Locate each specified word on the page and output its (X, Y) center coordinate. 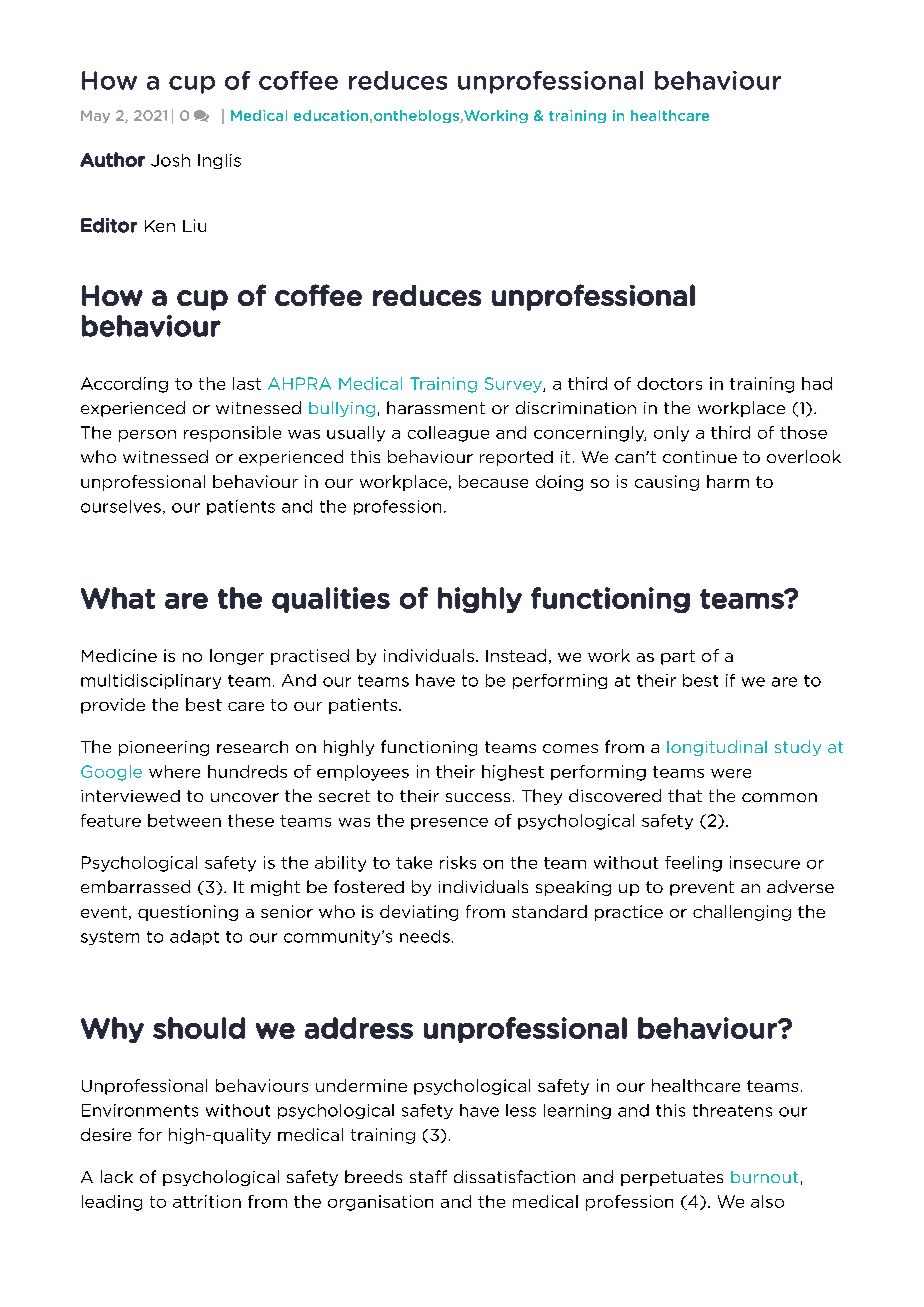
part (678, 657)
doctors (669, 383)
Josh (170, 160)
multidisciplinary (151, 681)
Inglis (219, 161)
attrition (207, 1201)
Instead (516, 655)
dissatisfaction (514, 1176)
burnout (764, 1177)
